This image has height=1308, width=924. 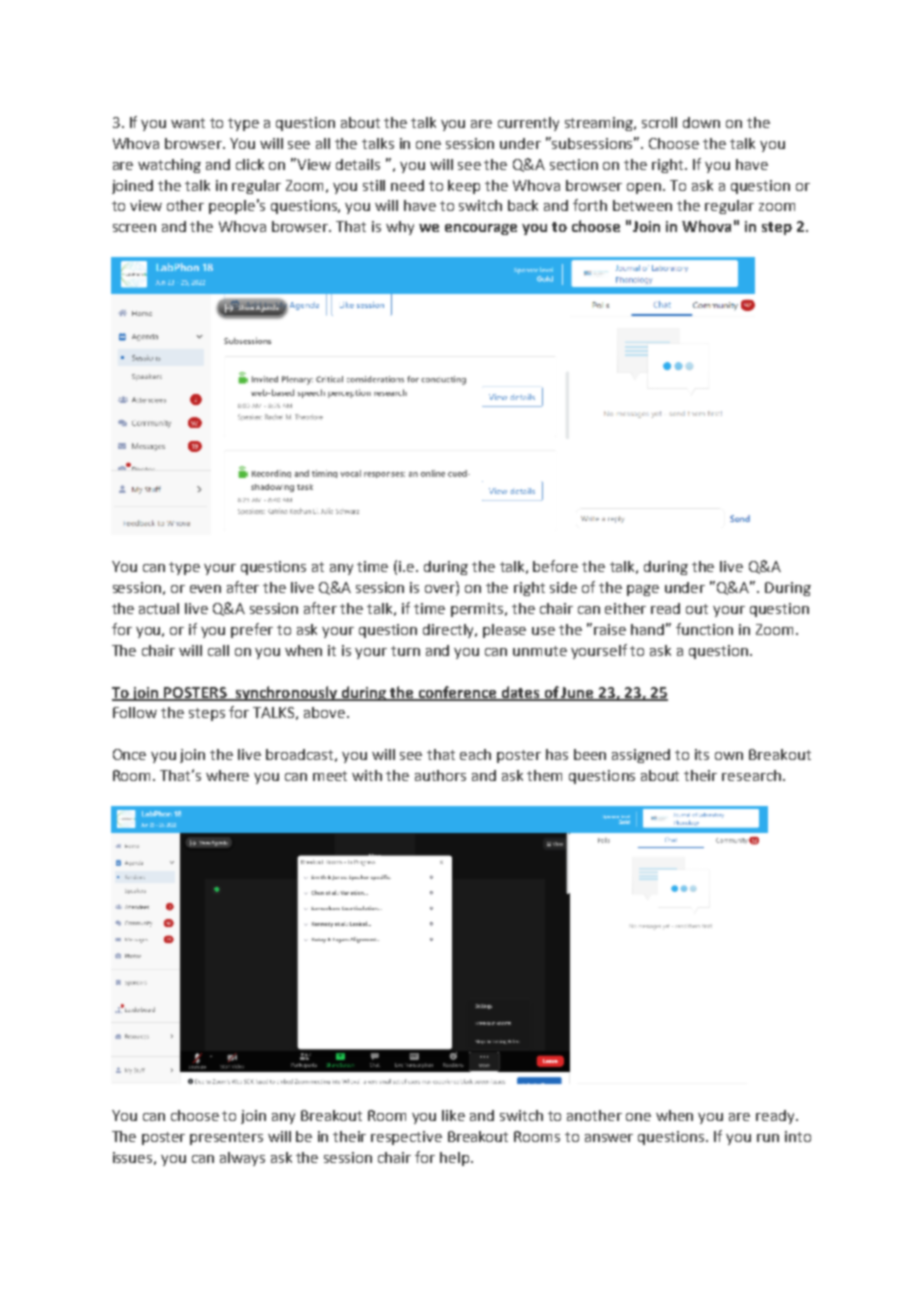 What do you see at coordinates (453, 1115) in the image?
I see `like` at bounding box center [453, 1115].
